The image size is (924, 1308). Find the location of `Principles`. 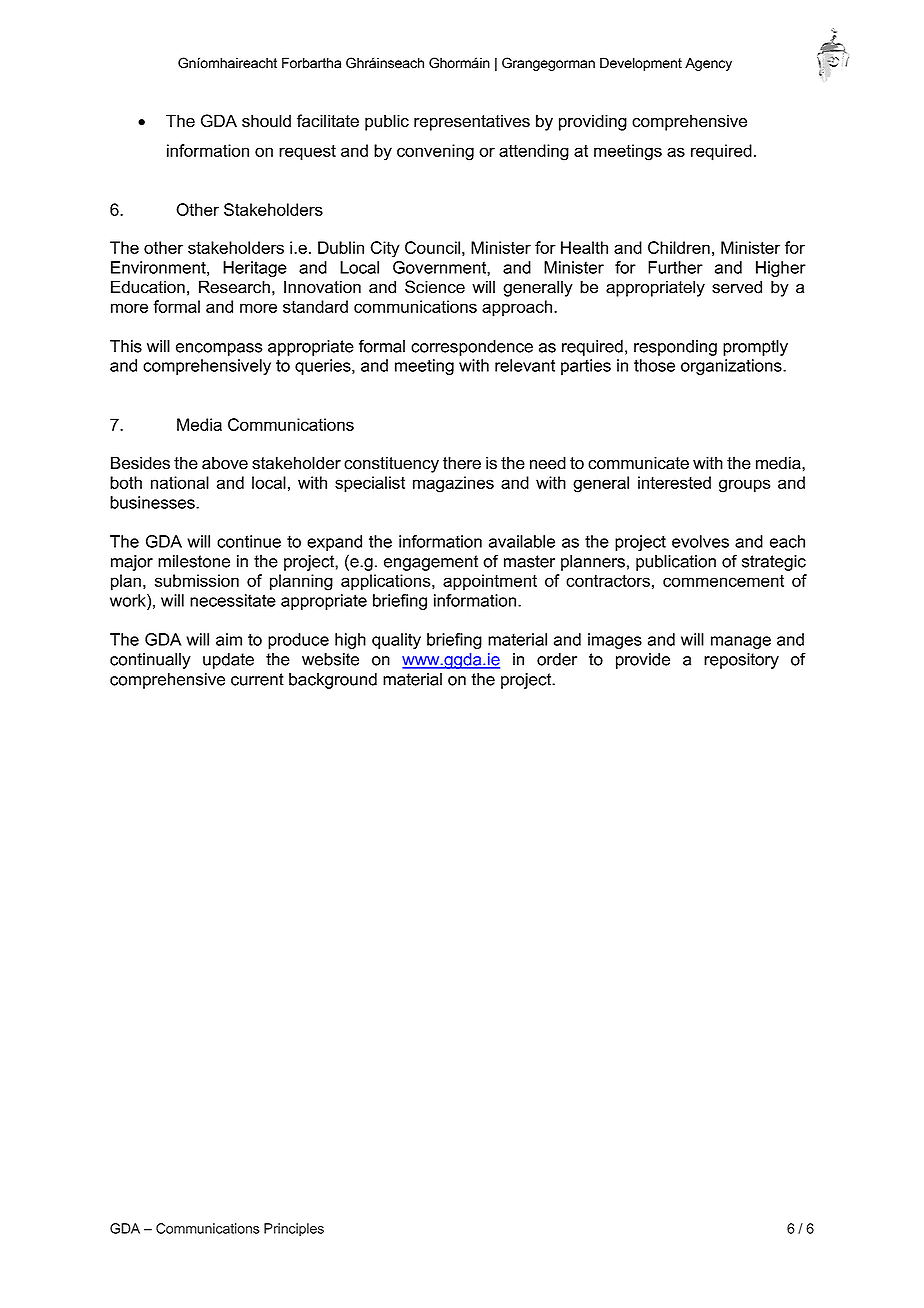

Principles is located at coordinates (294, 1229).
